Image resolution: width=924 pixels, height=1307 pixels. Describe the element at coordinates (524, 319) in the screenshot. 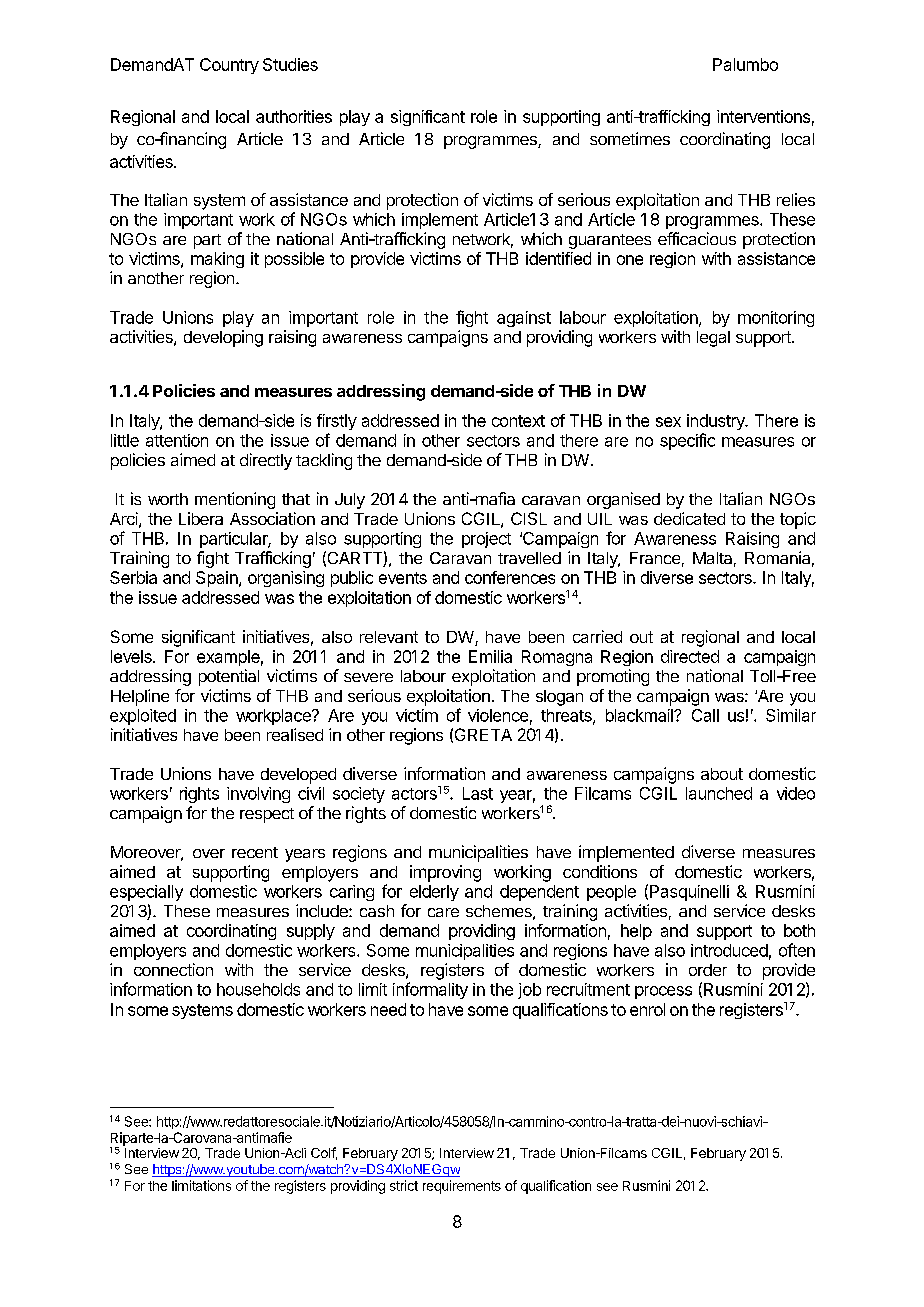

I see `against` at that location.
